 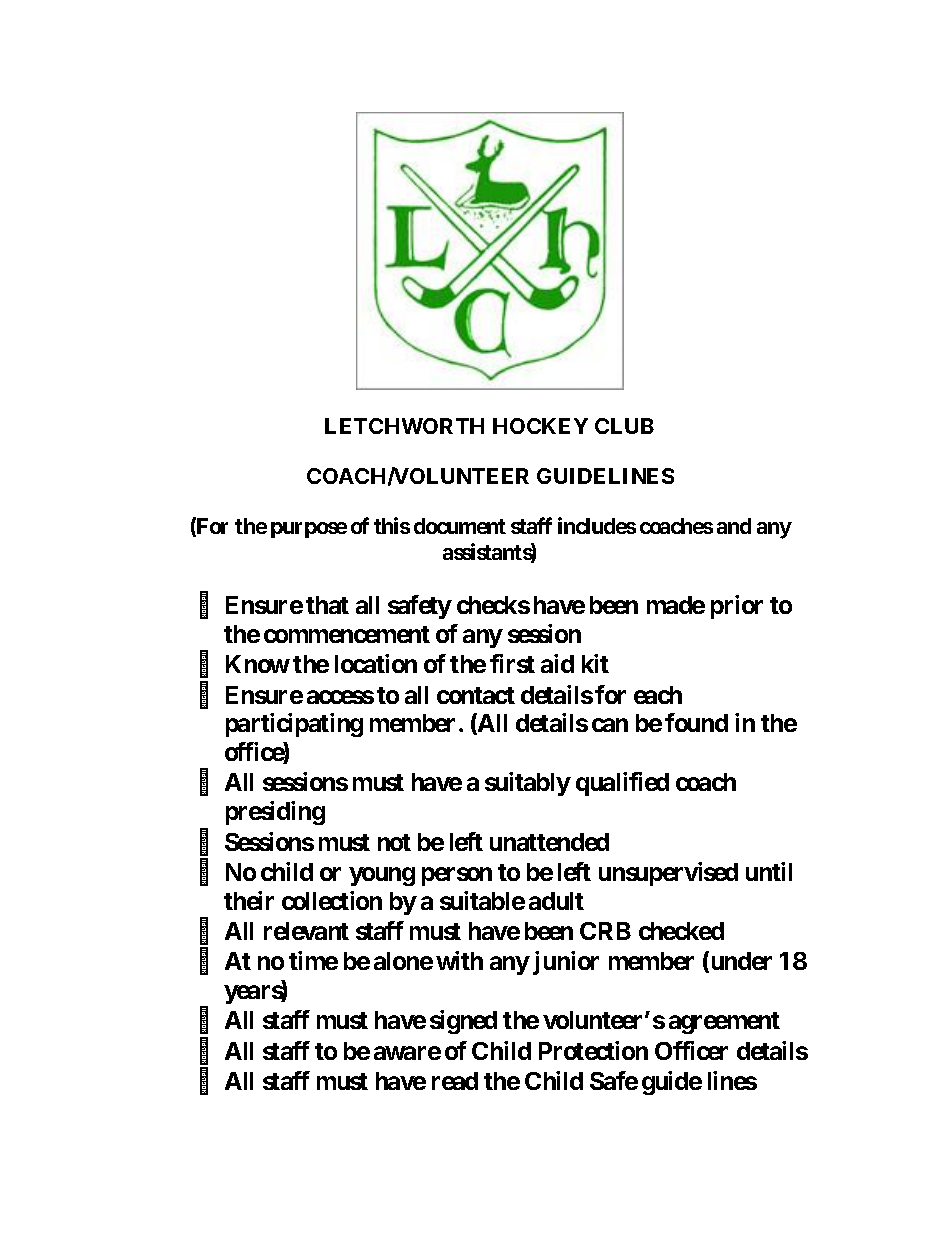 What do you see at coordinates (593, 1050) in the screenshot?
I see `Protection` at bounding box center [593, 1050].
